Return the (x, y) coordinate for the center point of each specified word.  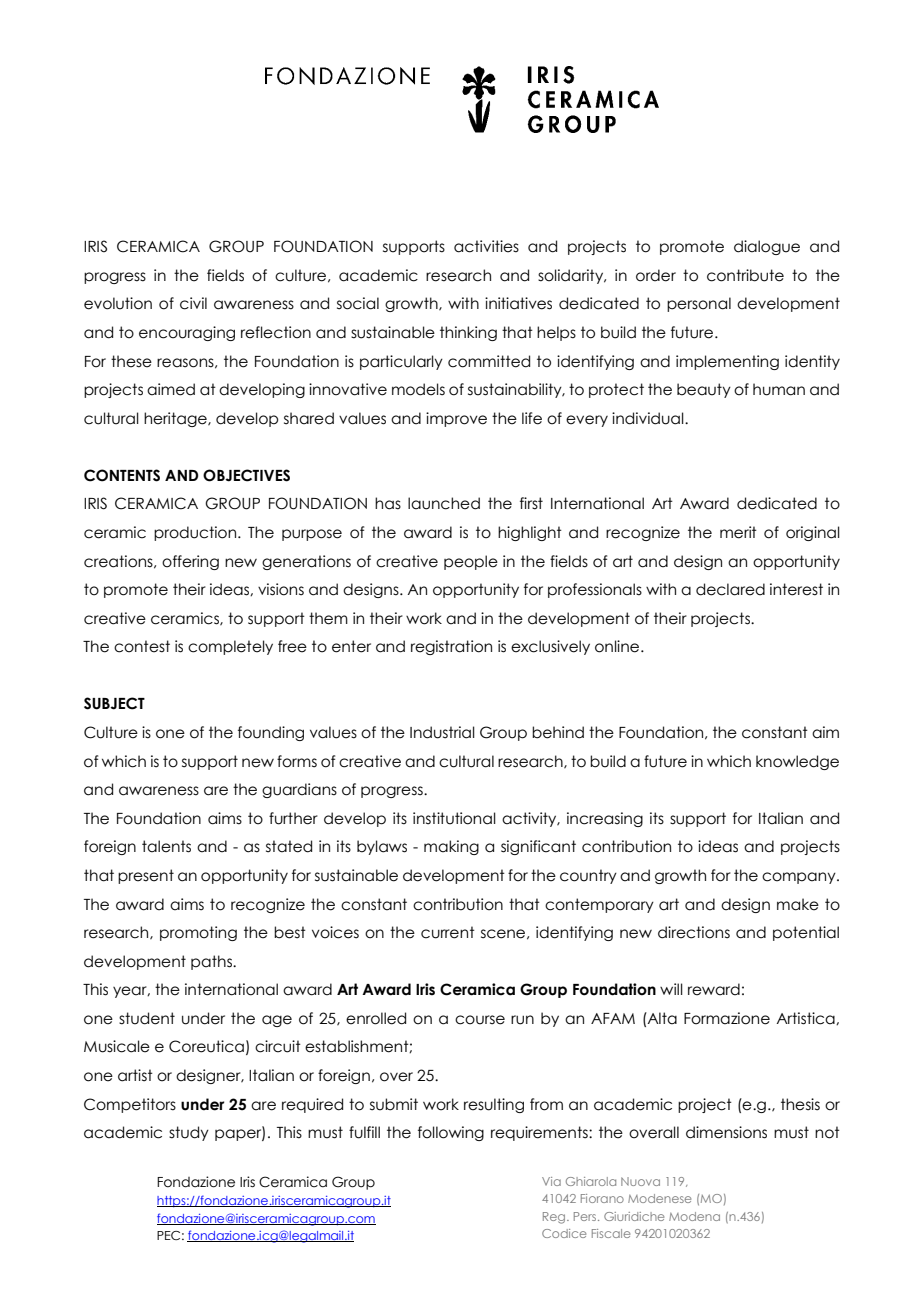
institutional (454, 818)
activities (486, 246)
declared (730, 589)
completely (230, 647)
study (189, 1133)
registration (451, 647)
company (800, 878)
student (147, 1018)
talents (166, 846)
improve (456, 419)
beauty (704, 390)
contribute (745, 275)
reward (714, 989)
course (480, 1020)
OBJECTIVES (246, 475)
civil (193, 303)
